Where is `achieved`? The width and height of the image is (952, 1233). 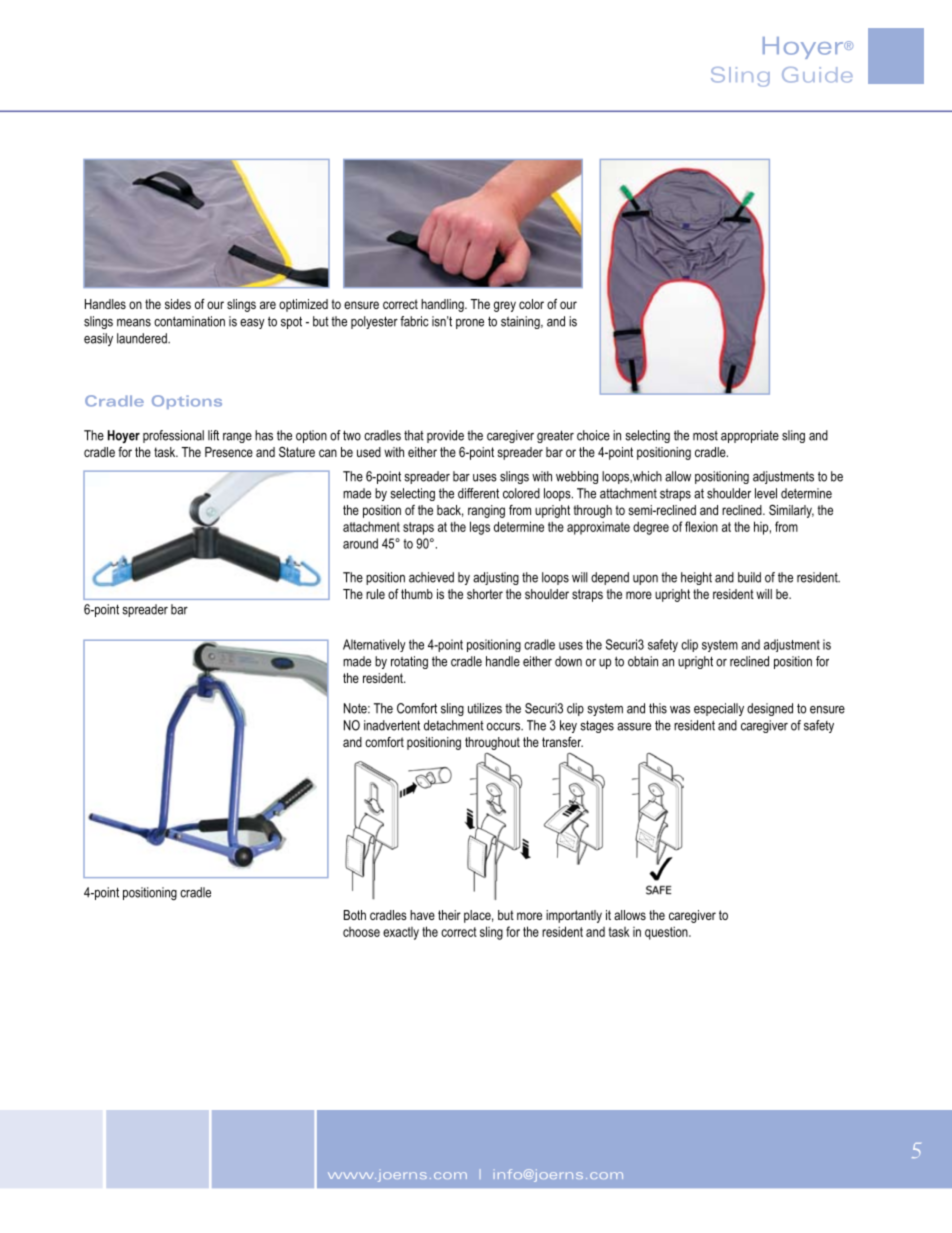 achieved is located at coordinates (431, 577).
